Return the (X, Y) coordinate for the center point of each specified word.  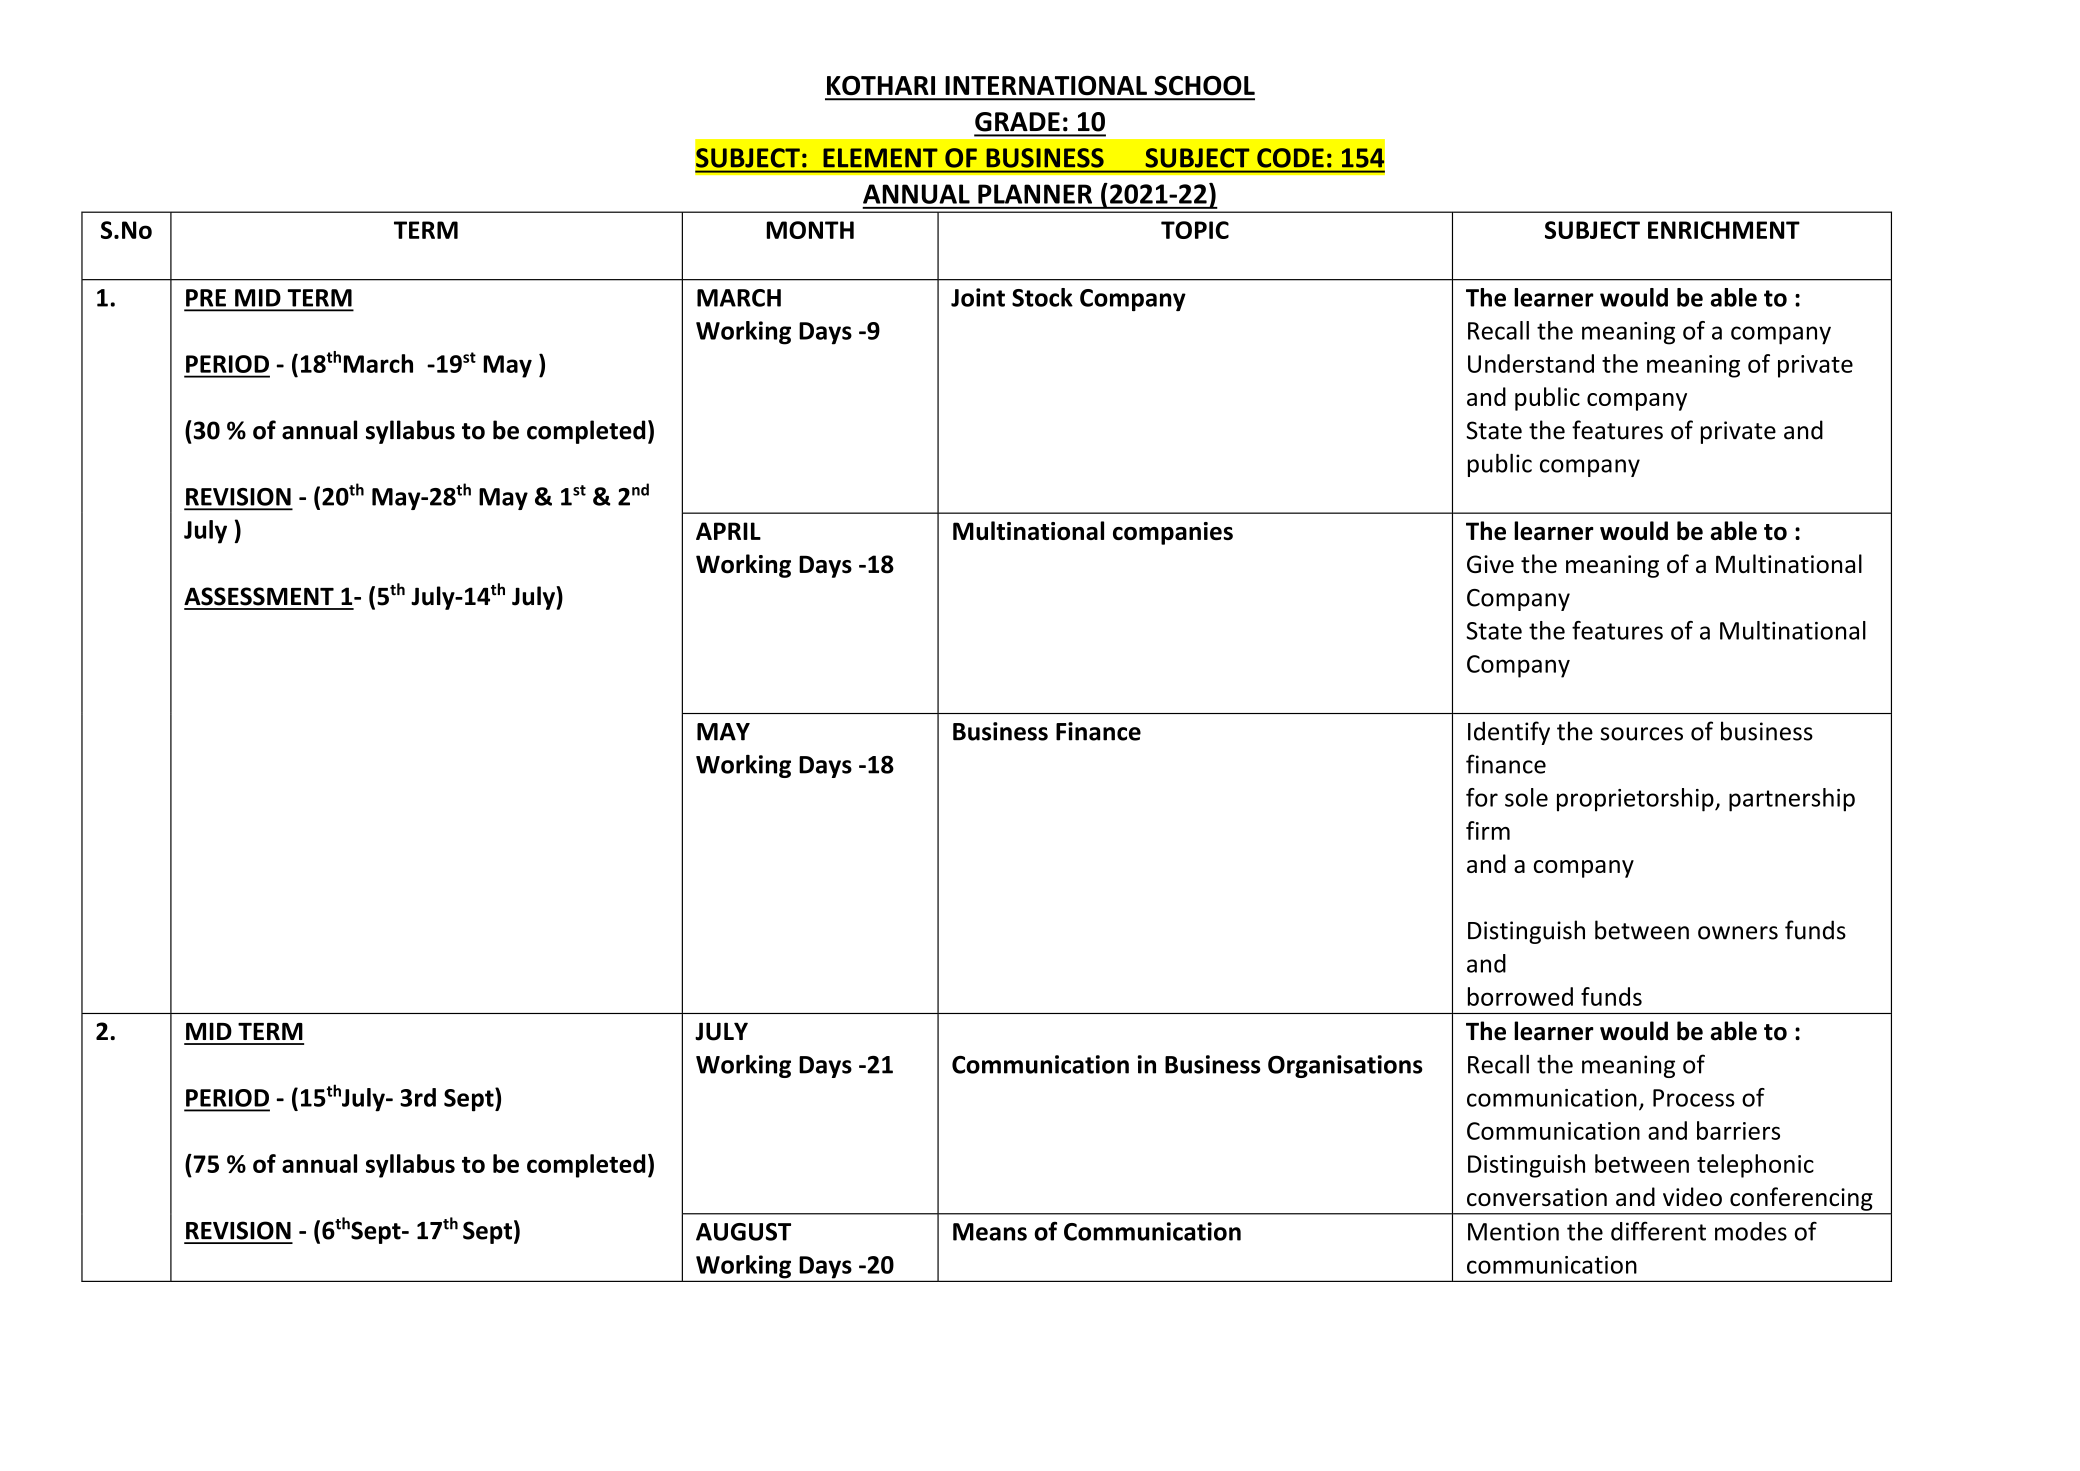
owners (1738, 933)
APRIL (728, 531)
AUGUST (743, 1232)
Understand (1531, 363)
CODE (1290, 158)
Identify (1509, 733)
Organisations (1345, 1066)
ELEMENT (880, 157)
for (1482, 797)
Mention (1513, 1231)
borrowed (1520, 996)
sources (1641, 734)
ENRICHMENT (1724, 230)
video (1692, 1196)
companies (1173, 533)
